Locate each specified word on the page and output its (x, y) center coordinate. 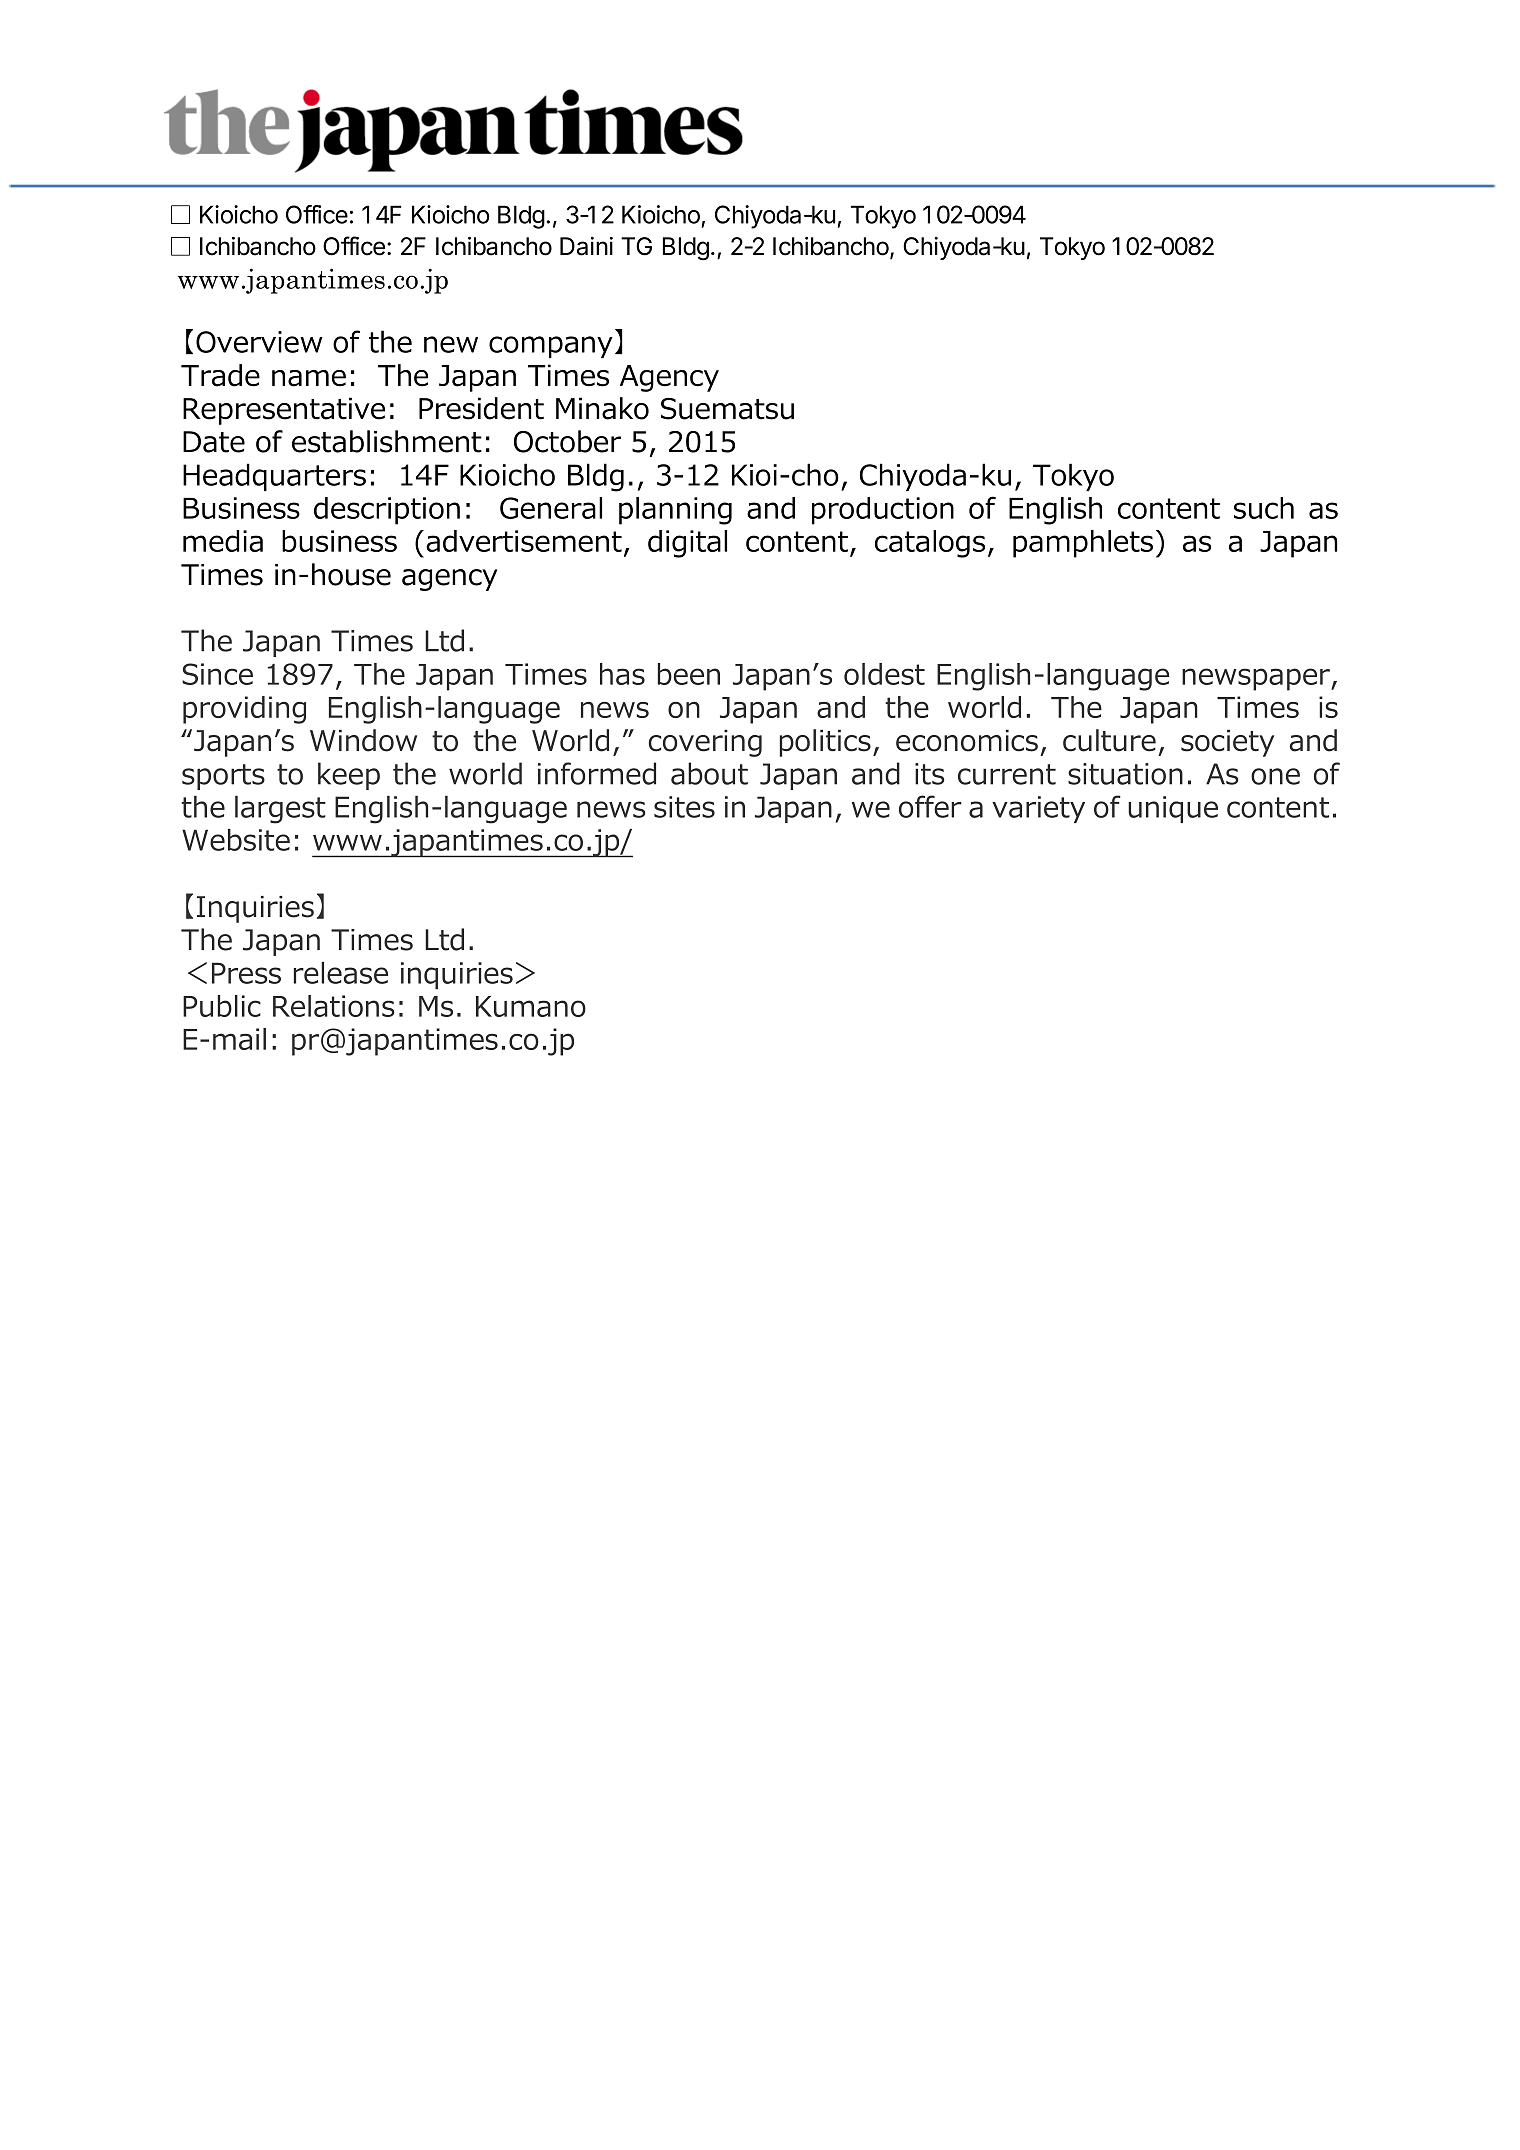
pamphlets (1083, 544)
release (341, 973)
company (551, 347)
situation (1125, 774)
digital (687, 544)
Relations (334, 1006)
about (709, 773)
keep (349, 776)
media (223, 541)
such (1264, 508)
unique (1173, 809)
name (309, 378)
